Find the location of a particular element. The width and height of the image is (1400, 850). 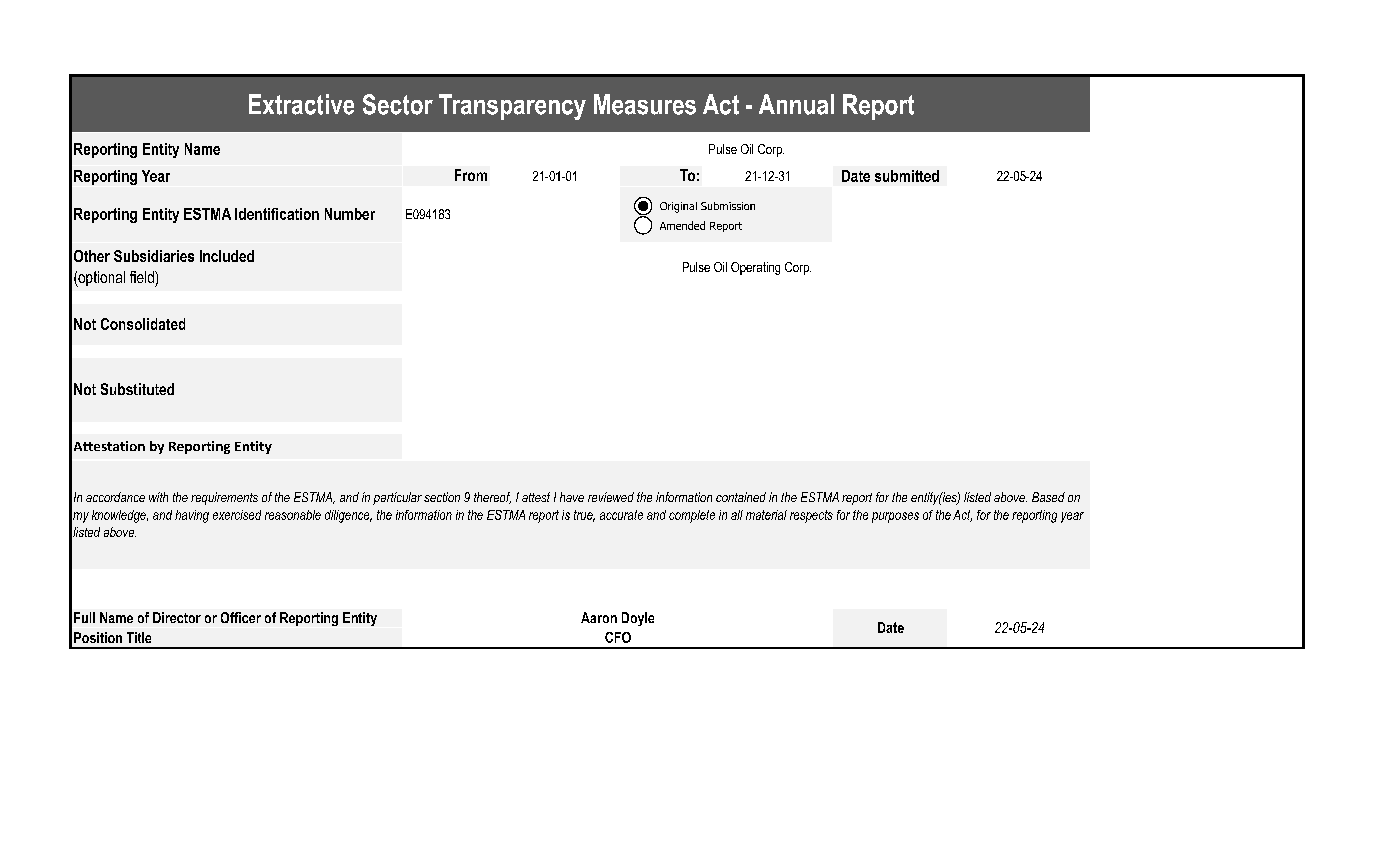

Annual is located at coordinates (796, 104).
